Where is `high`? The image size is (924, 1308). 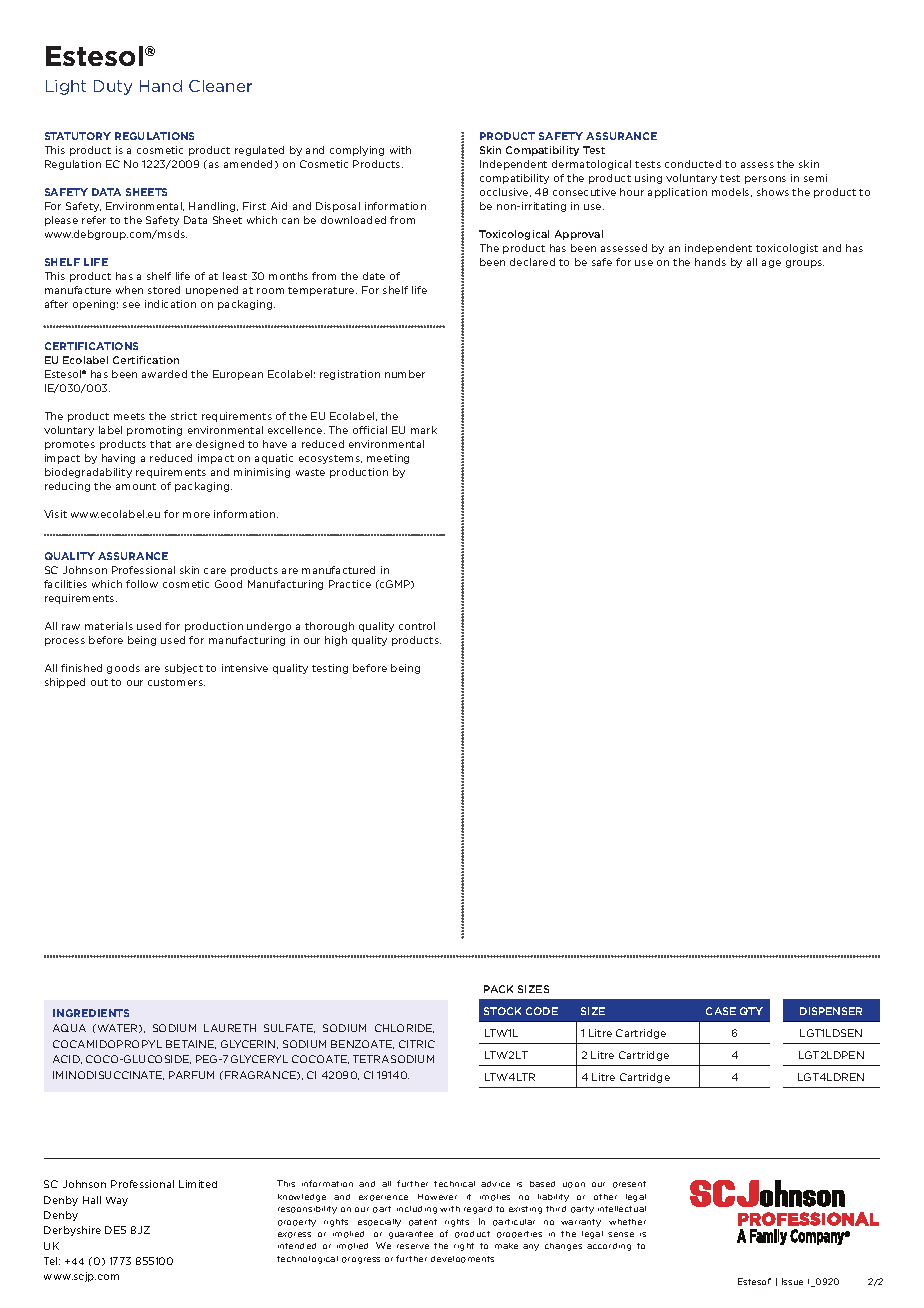 high is located at coordinates (336, 641).
